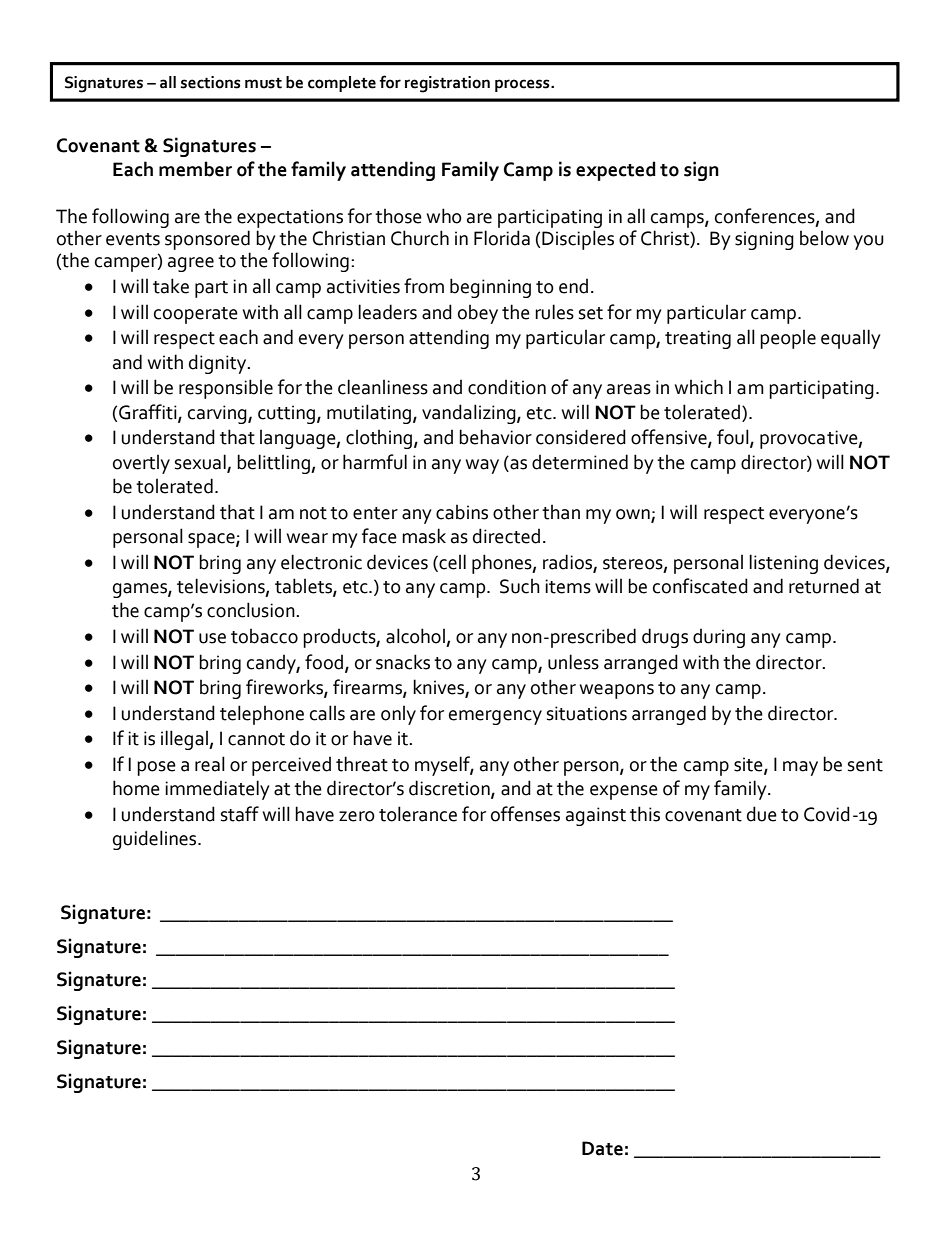 This document has width=952, height=1233. Describe the element at coordinates (824, 586) in the document. I see `returned` at that location.
